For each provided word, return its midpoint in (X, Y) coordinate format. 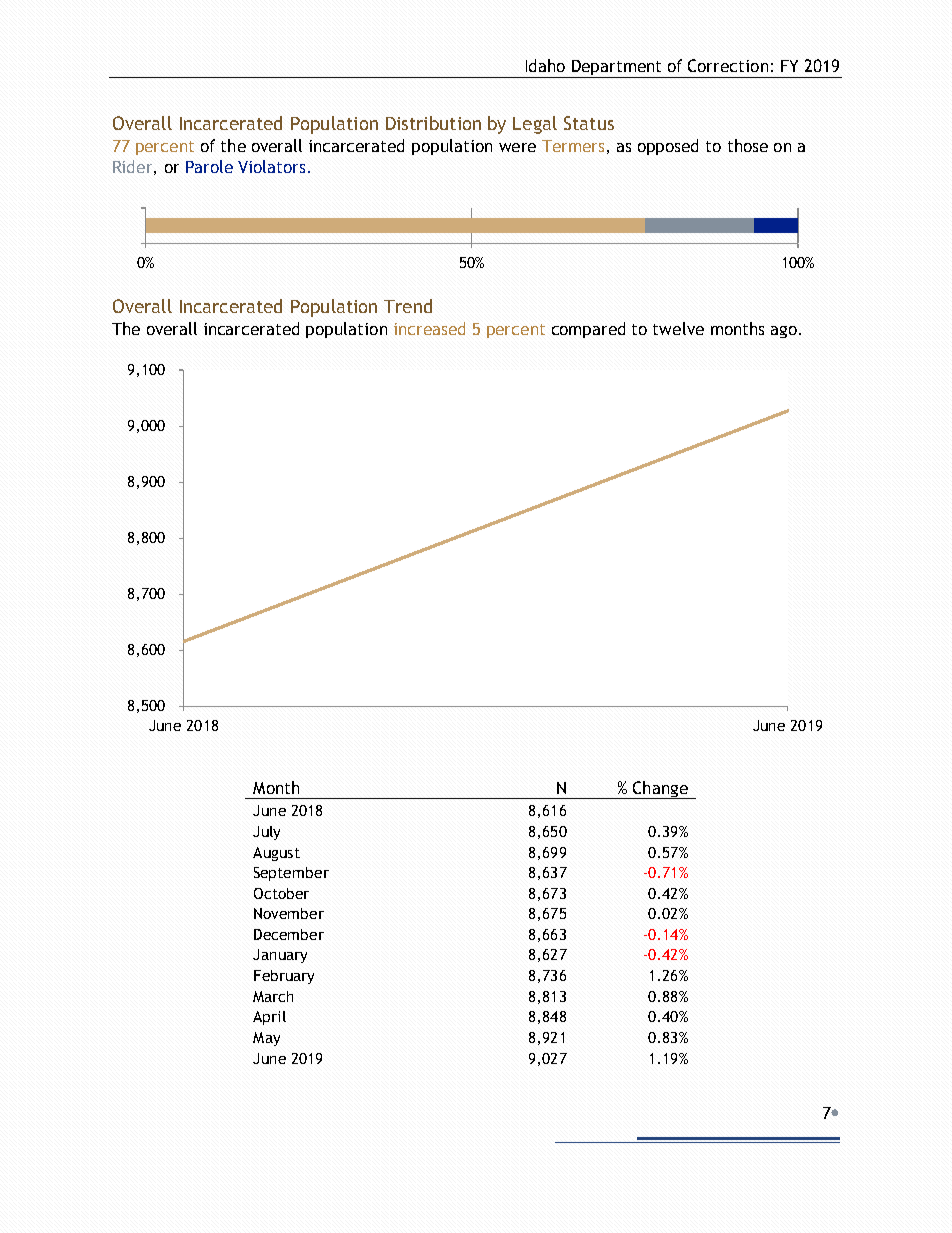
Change (660, 790)
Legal (535, 125)
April (269, 1018)
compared (588, 330)
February (284, 977)
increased (429, 328)
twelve (678, 328)
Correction (728, 65)
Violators (271, 166)
